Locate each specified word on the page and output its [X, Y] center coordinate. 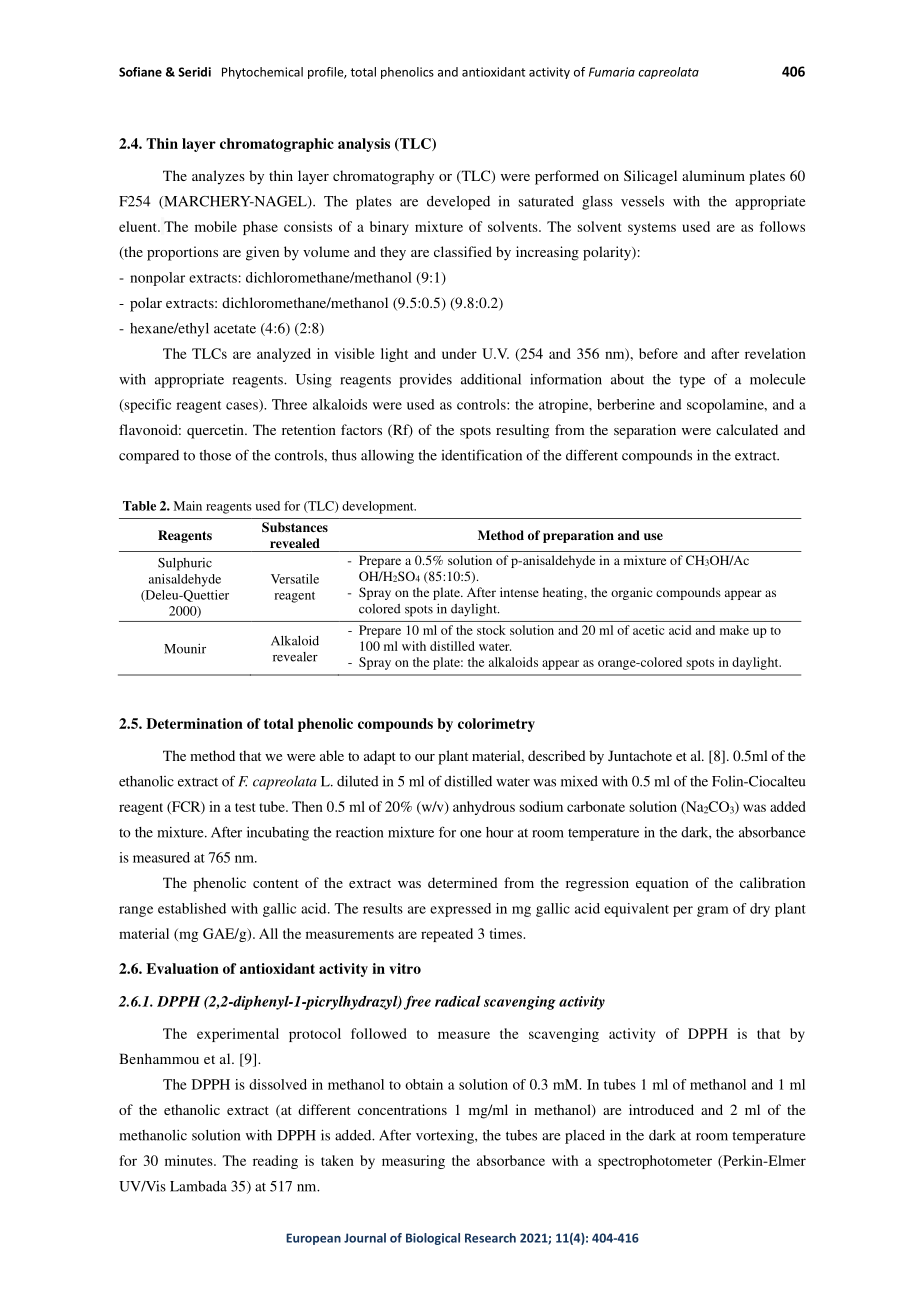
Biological [433, 1239]
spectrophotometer [655, 1162]
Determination [194, 723]
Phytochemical [262, 73]
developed [458, 203]
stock [491, 630]
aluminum [713, 175]
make [734, 630]
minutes [190, 1160]
